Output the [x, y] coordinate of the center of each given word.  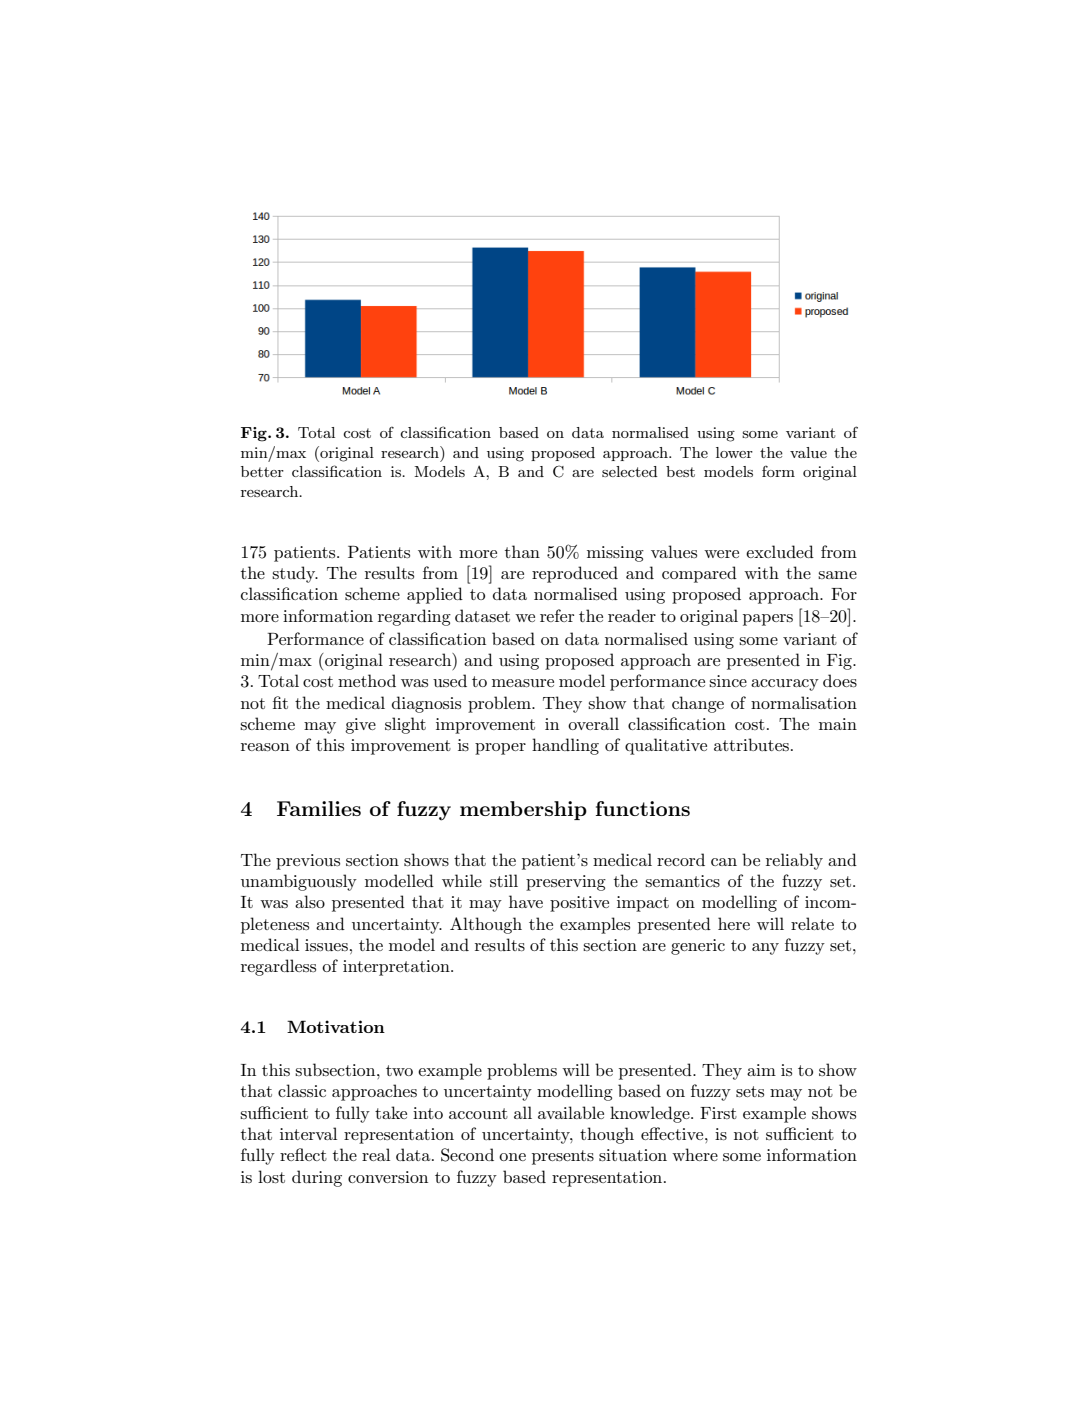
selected [630, 471]
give [360, 726]
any [765, 949]
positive [579, 904]
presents [563, 1157]
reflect [303, 1154]
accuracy [785, 685]
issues [326, 945]
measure [523, 683]
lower [734, 452]
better [262, 471]
